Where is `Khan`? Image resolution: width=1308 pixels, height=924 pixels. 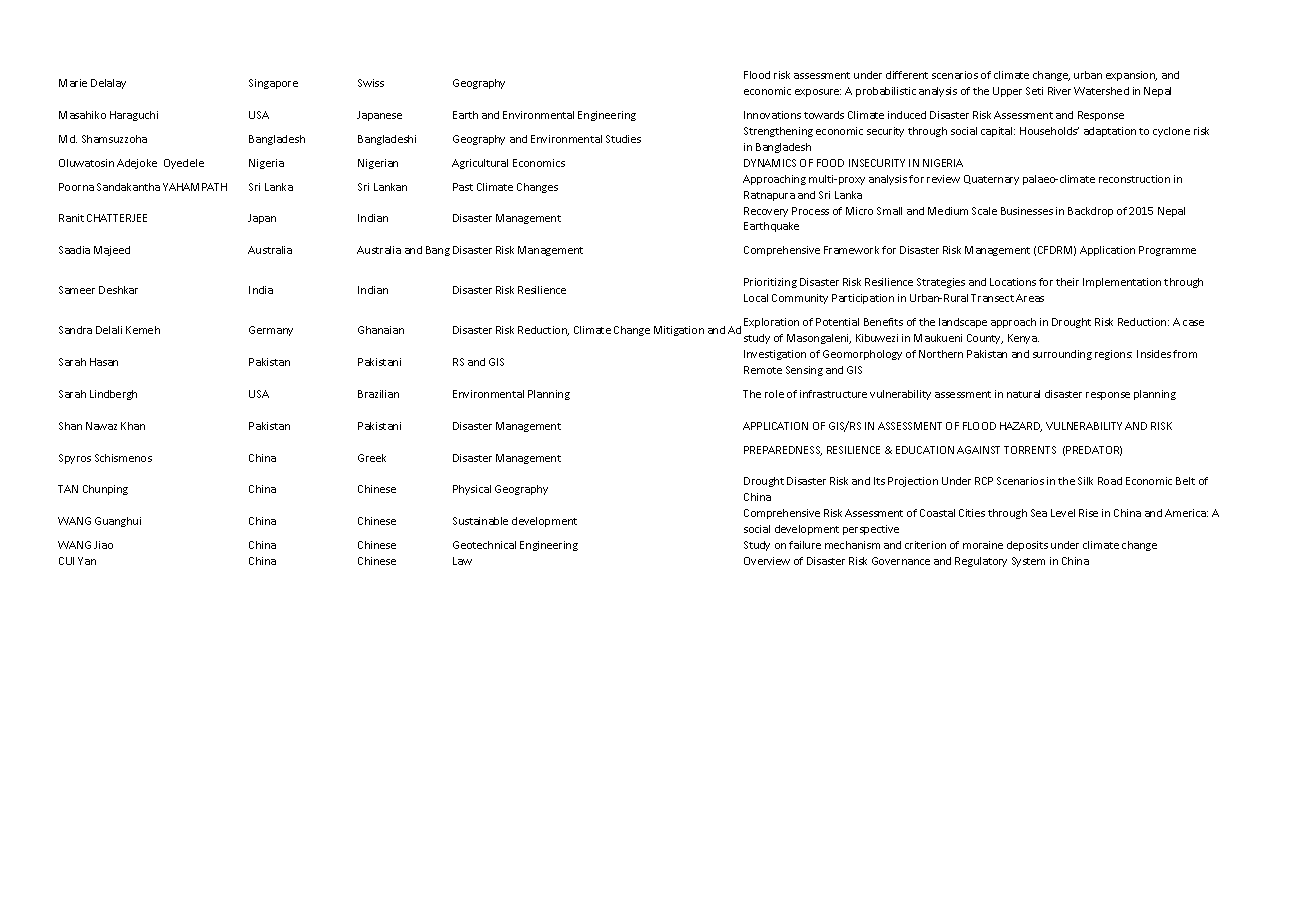 Khan is located at coordinates (133, 426).
